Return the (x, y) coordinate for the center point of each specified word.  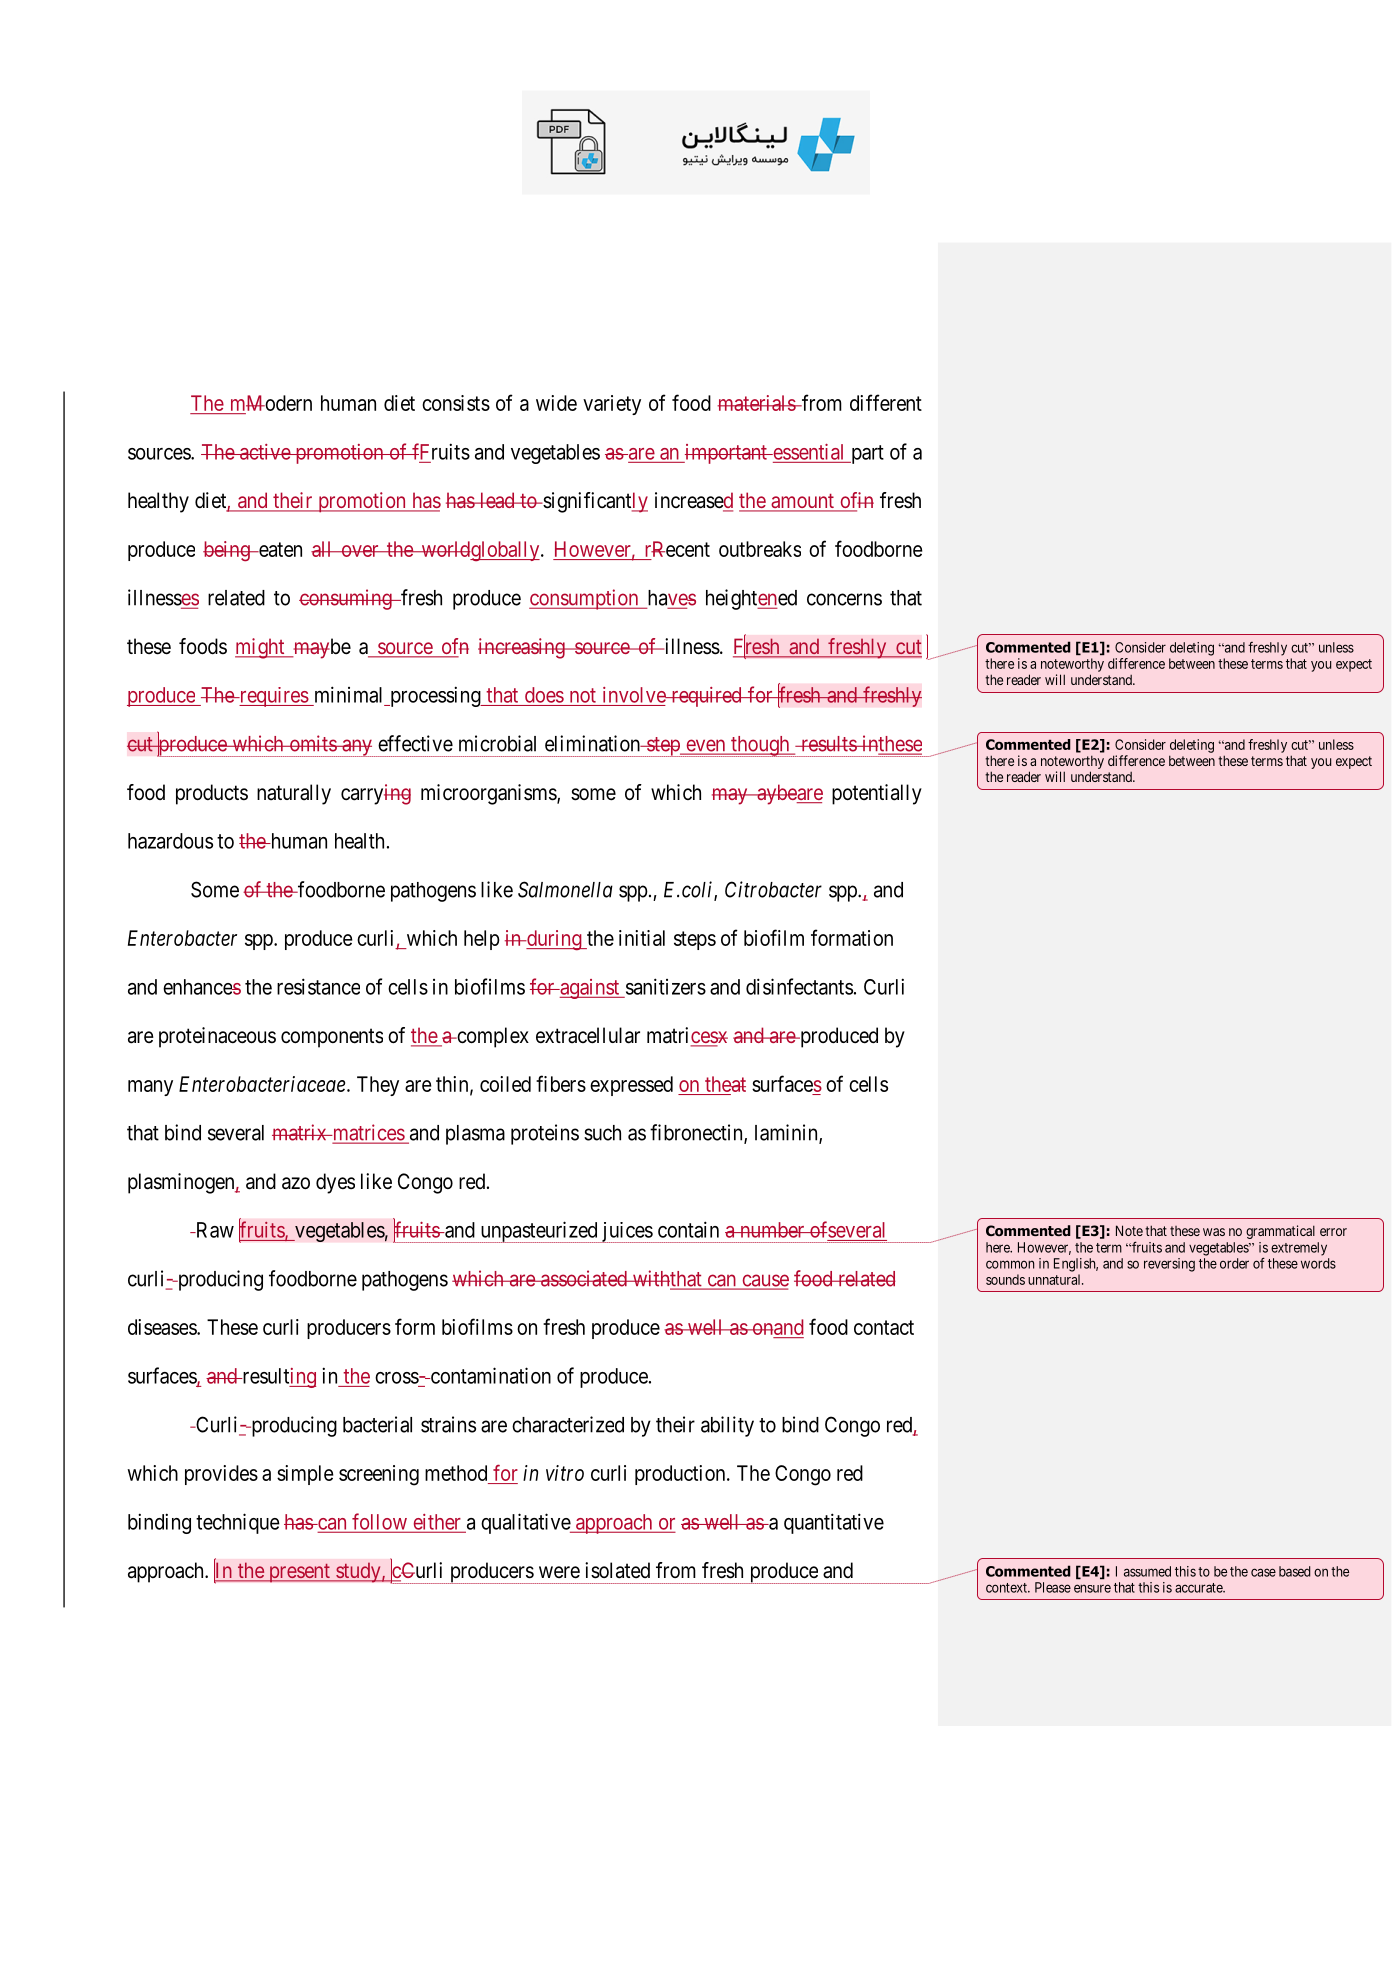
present (299, 1573)
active (265, 452)
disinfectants (799, 986)
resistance (318, 986)
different (886, 402)
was (1214, 1232)
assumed (1147, 1571)
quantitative (834, 1523)
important (726, 454)
